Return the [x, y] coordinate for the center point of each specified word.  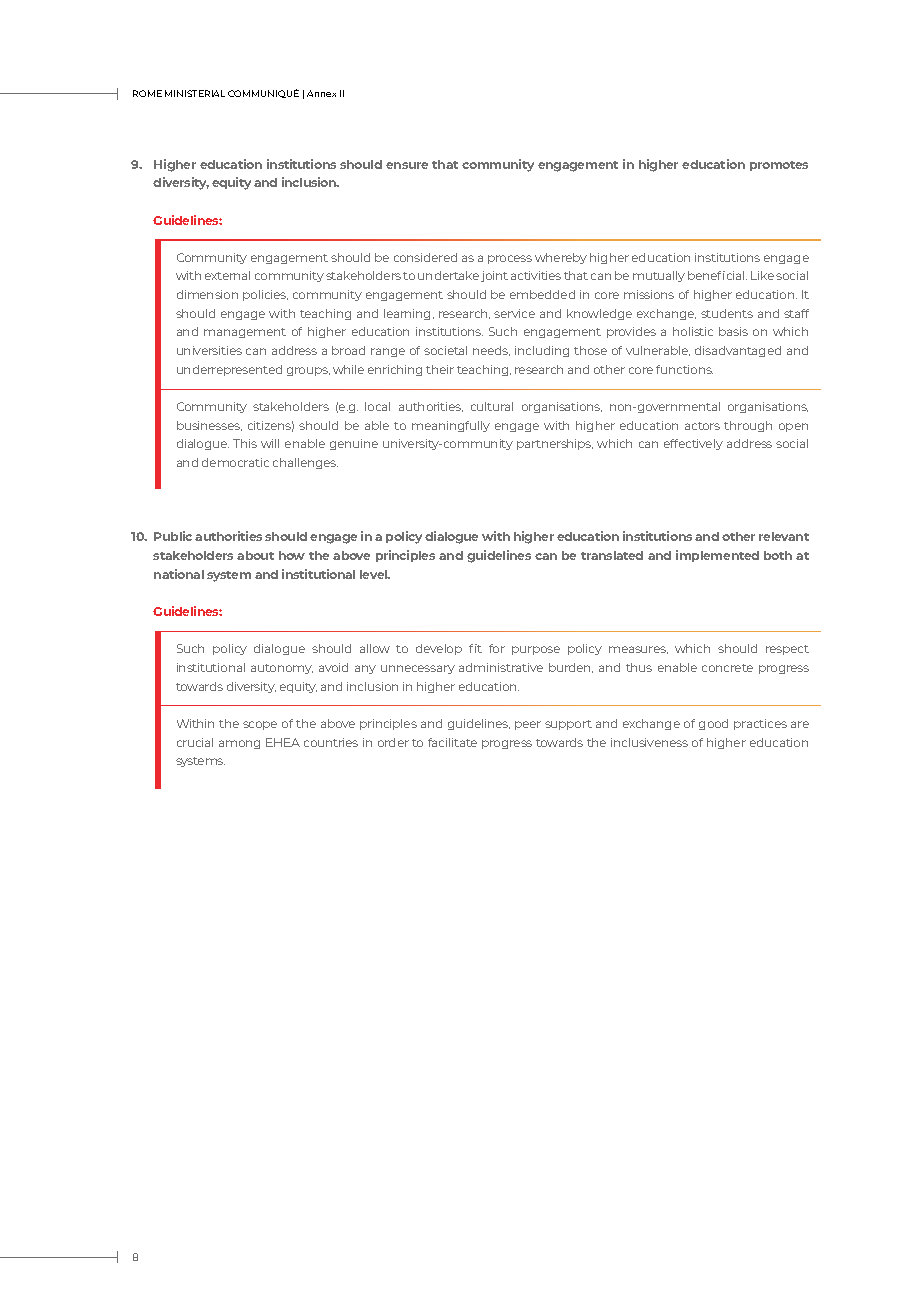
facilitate [452, 742]
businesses [209, 426]
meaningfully [451, 426]
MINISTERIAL [195, 93]
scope [260, 725]
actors [702, 426]
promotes [779, 166]
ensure [407, 165]
